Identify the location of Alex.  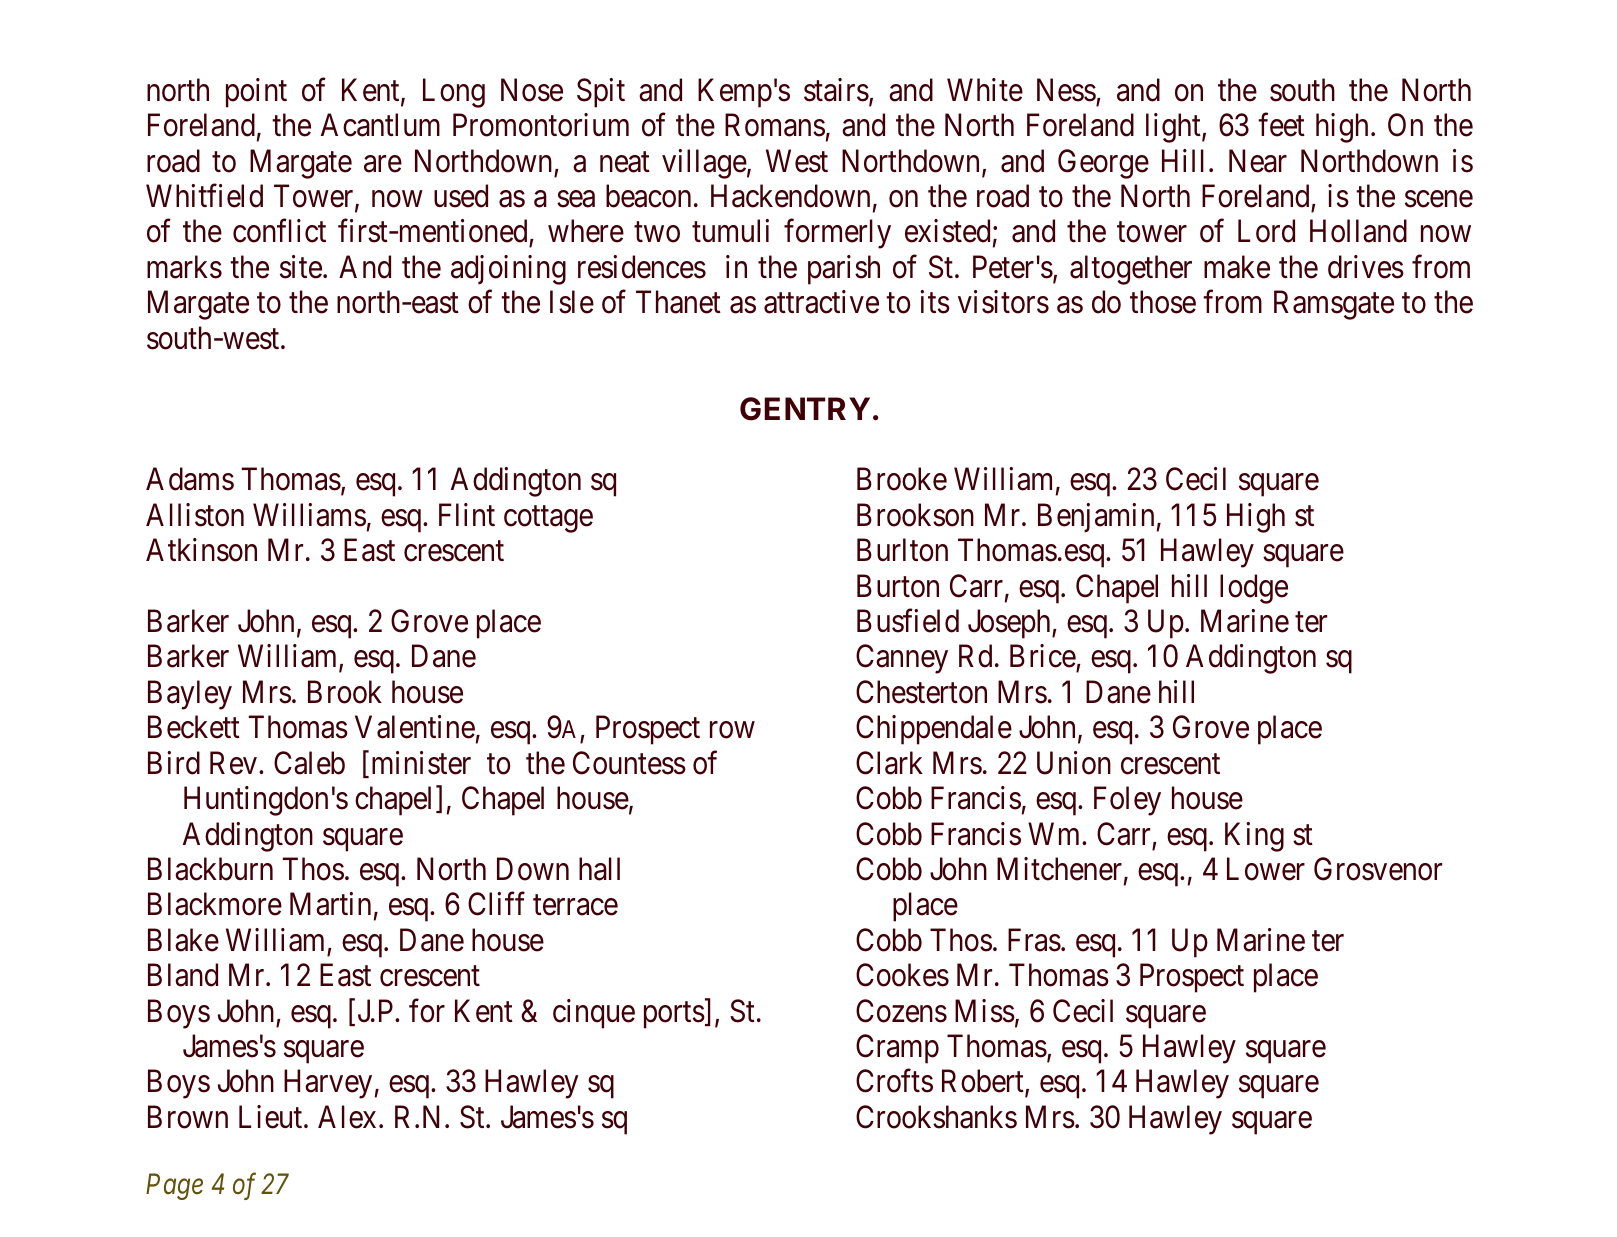
(347, 1117).
